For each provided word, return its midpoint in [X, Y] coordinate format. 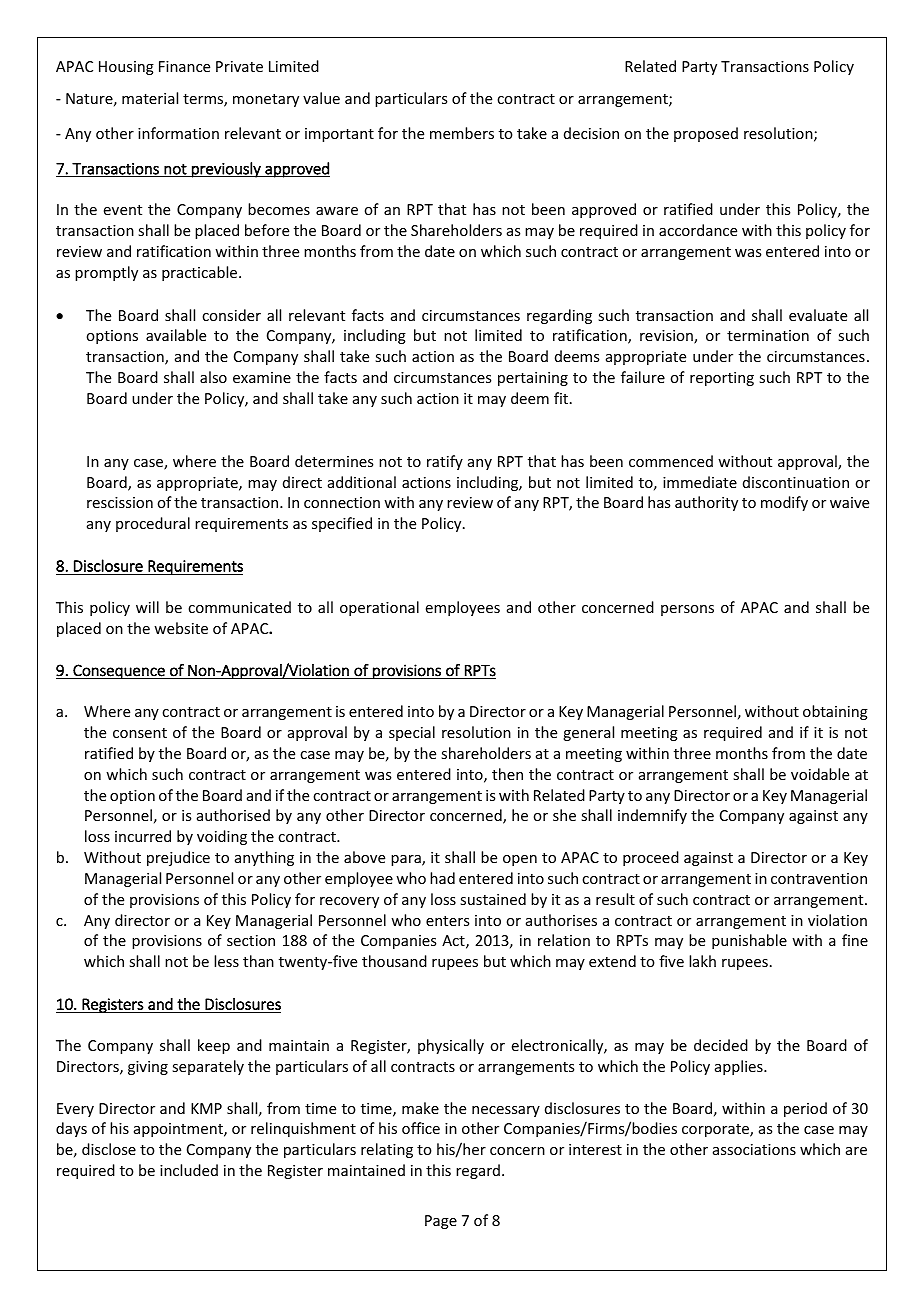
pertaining [533, 379]
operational [379, 608]
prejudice [178, 858]
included [189, 1170]
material [150, 98]
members [462, 133]
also [213, 377]
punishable [749, 941]
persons [687, 610]
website [181, 628]
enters [447, 921]
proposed [706, 134]
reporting [722, 379]
